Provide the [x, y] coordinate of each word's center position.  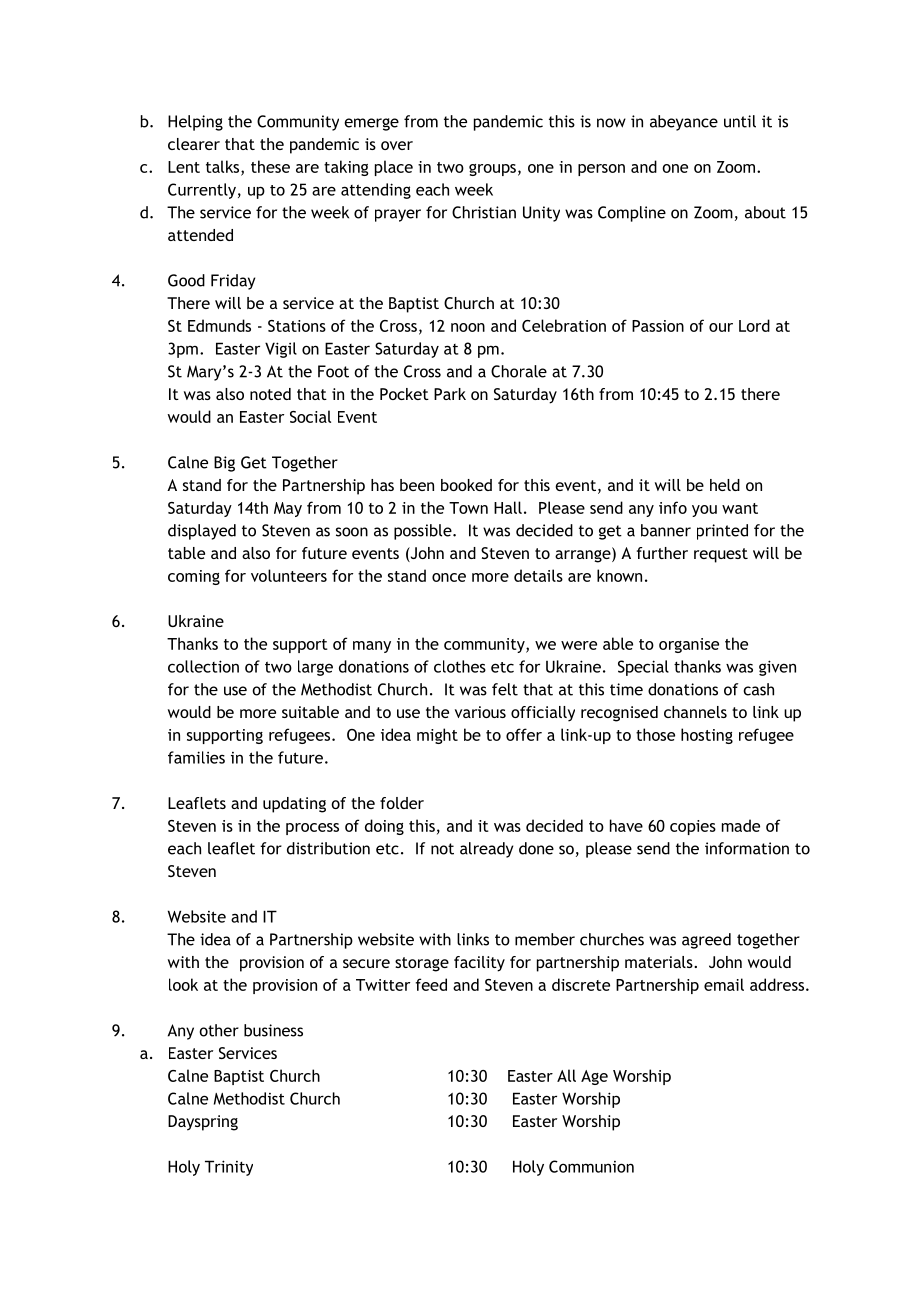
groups [492, 170]
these [270, 166]
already [486, 850]
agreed [706, 941]
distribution [328, 848]
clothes [460, 666]
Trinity [229, 1168]
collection [203, 666]
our [721, 327]
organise [689, 645]
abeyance [684, 123]
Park [450, 394]
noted [270, 394]
